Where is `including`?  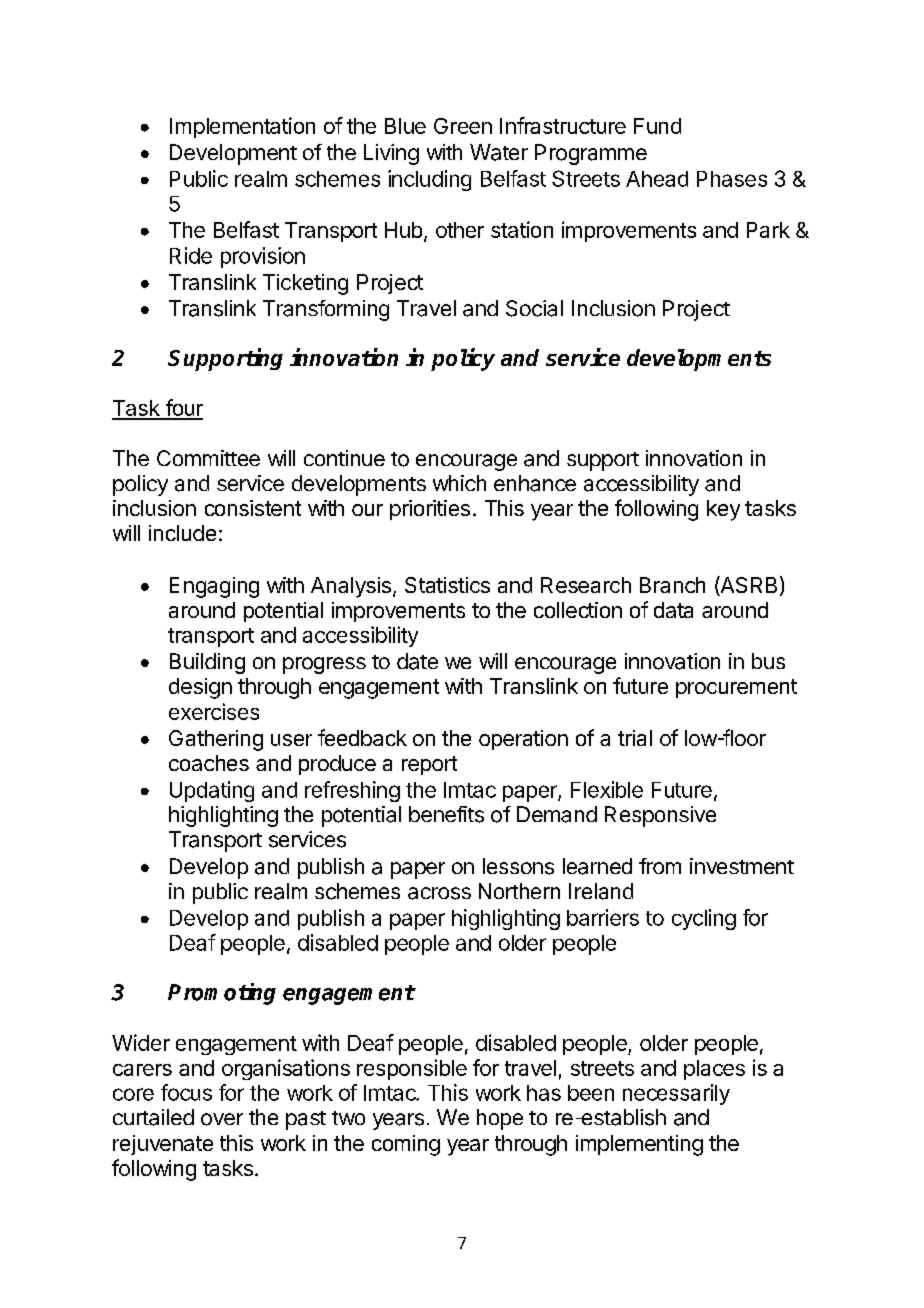
including is located at coordinates (429, 180).
